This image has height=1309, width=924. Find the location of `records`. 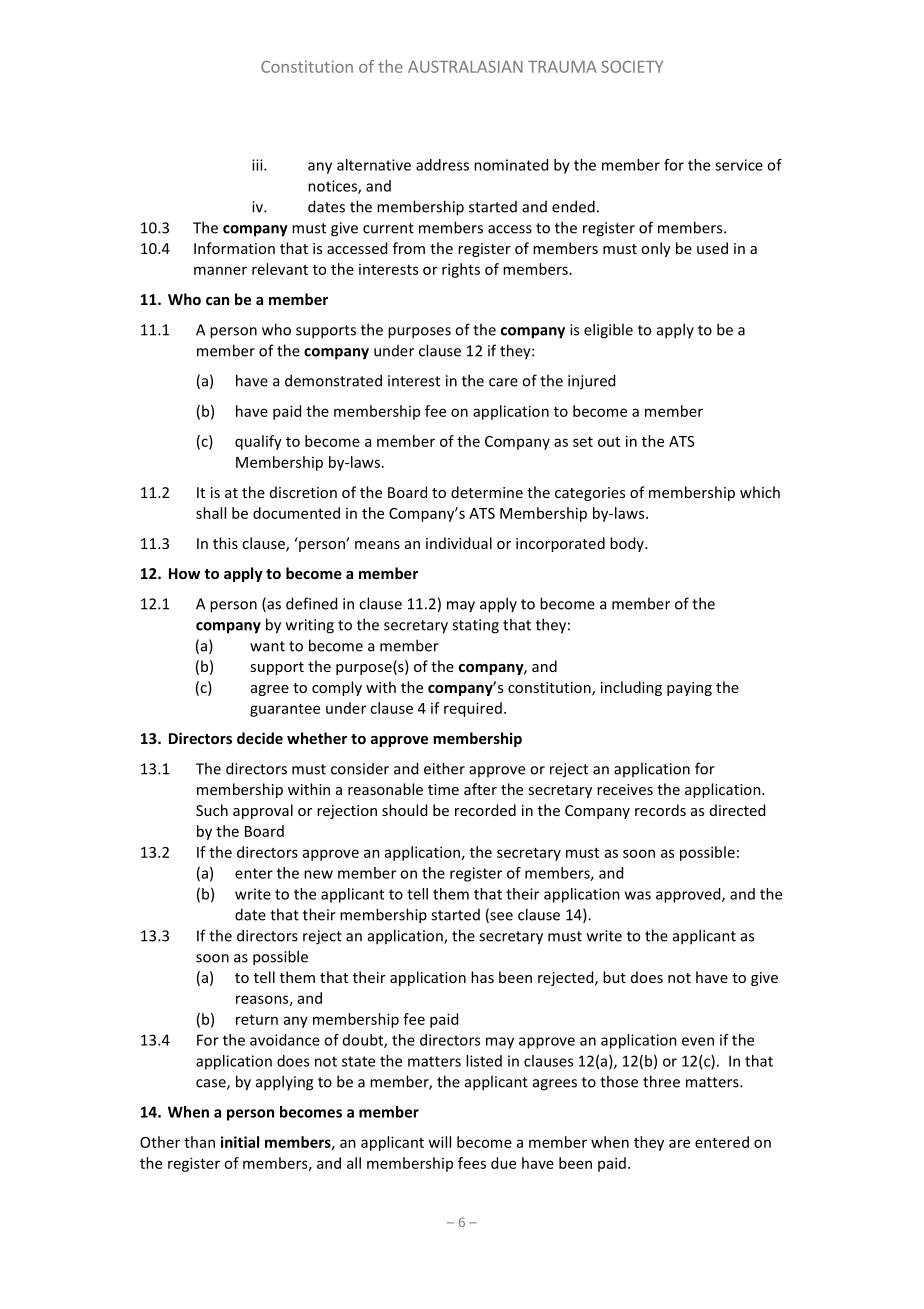

records is located at coordinates (660, 810).
